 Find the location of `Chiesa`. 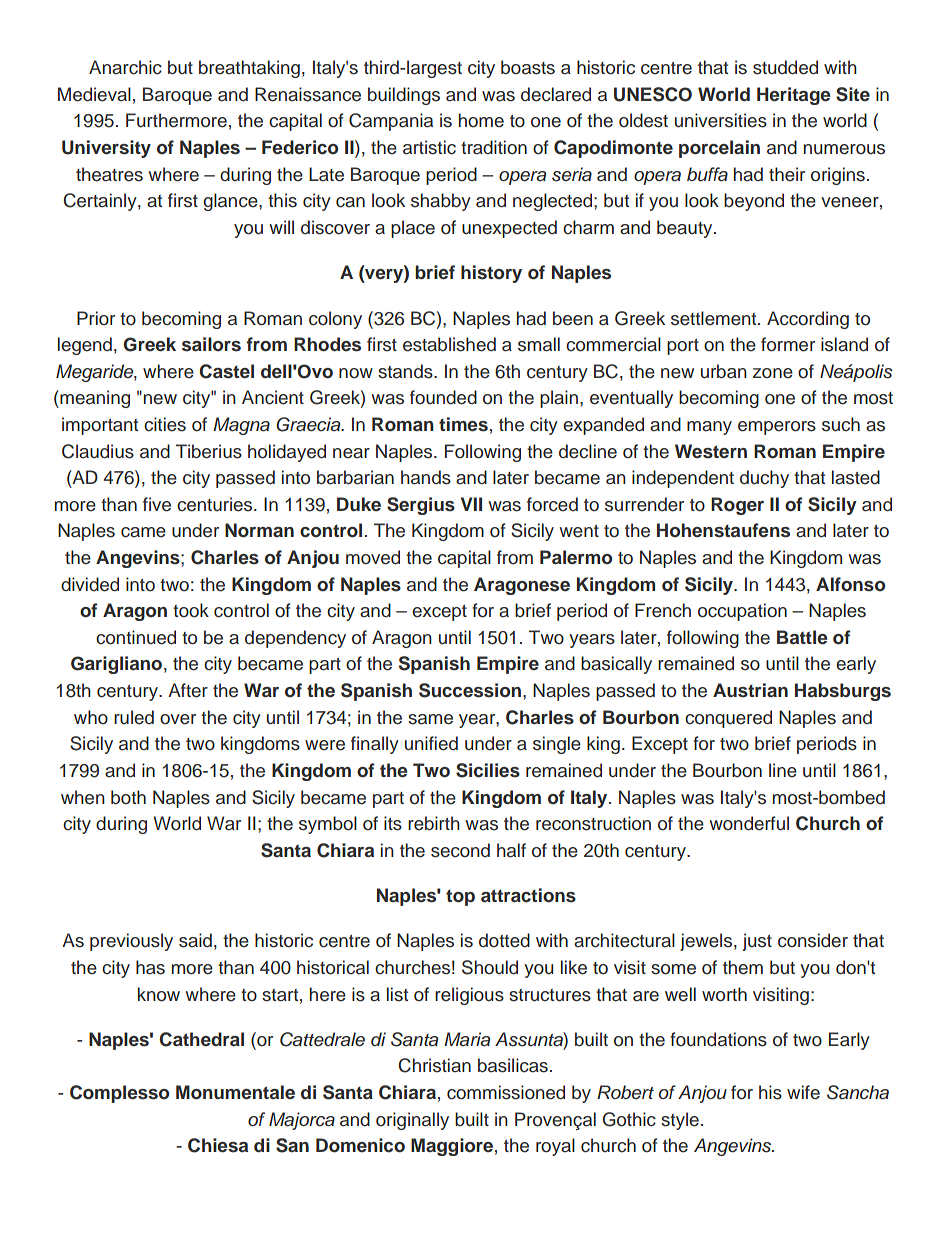

Chiesa is located at coordinates (218, 1145).
